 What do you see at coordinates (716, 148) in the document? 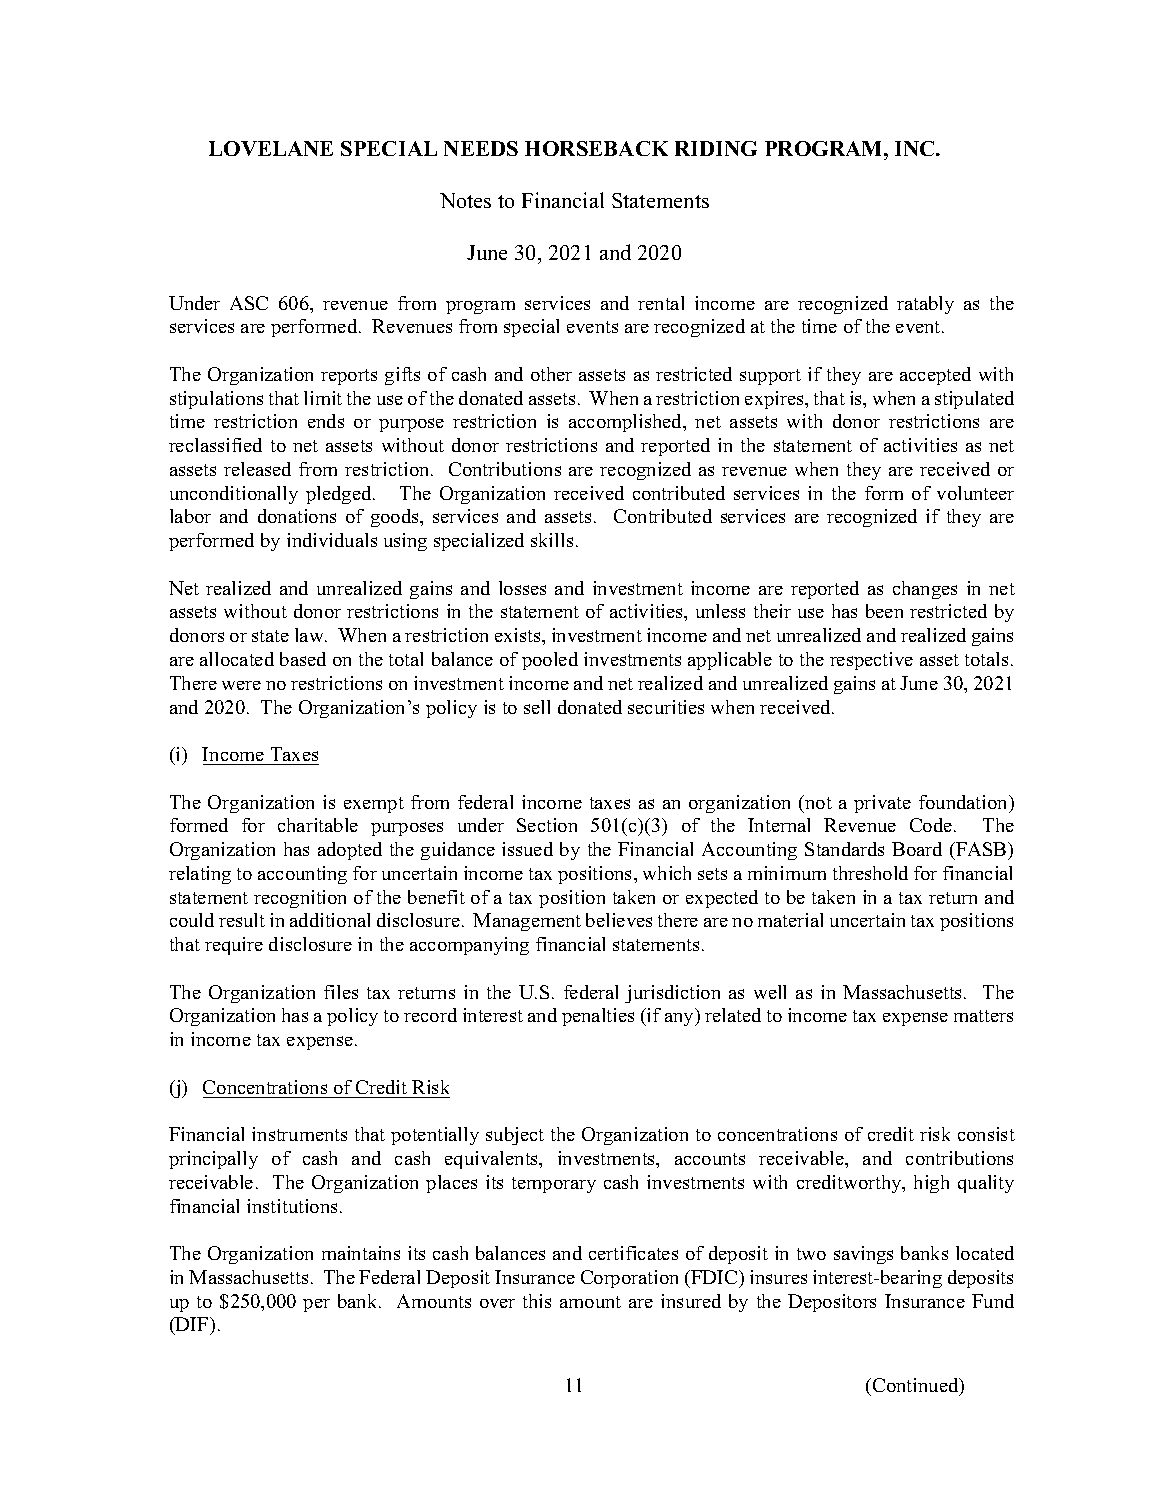
I see `RIDING` at bounding box center [716, 148].
